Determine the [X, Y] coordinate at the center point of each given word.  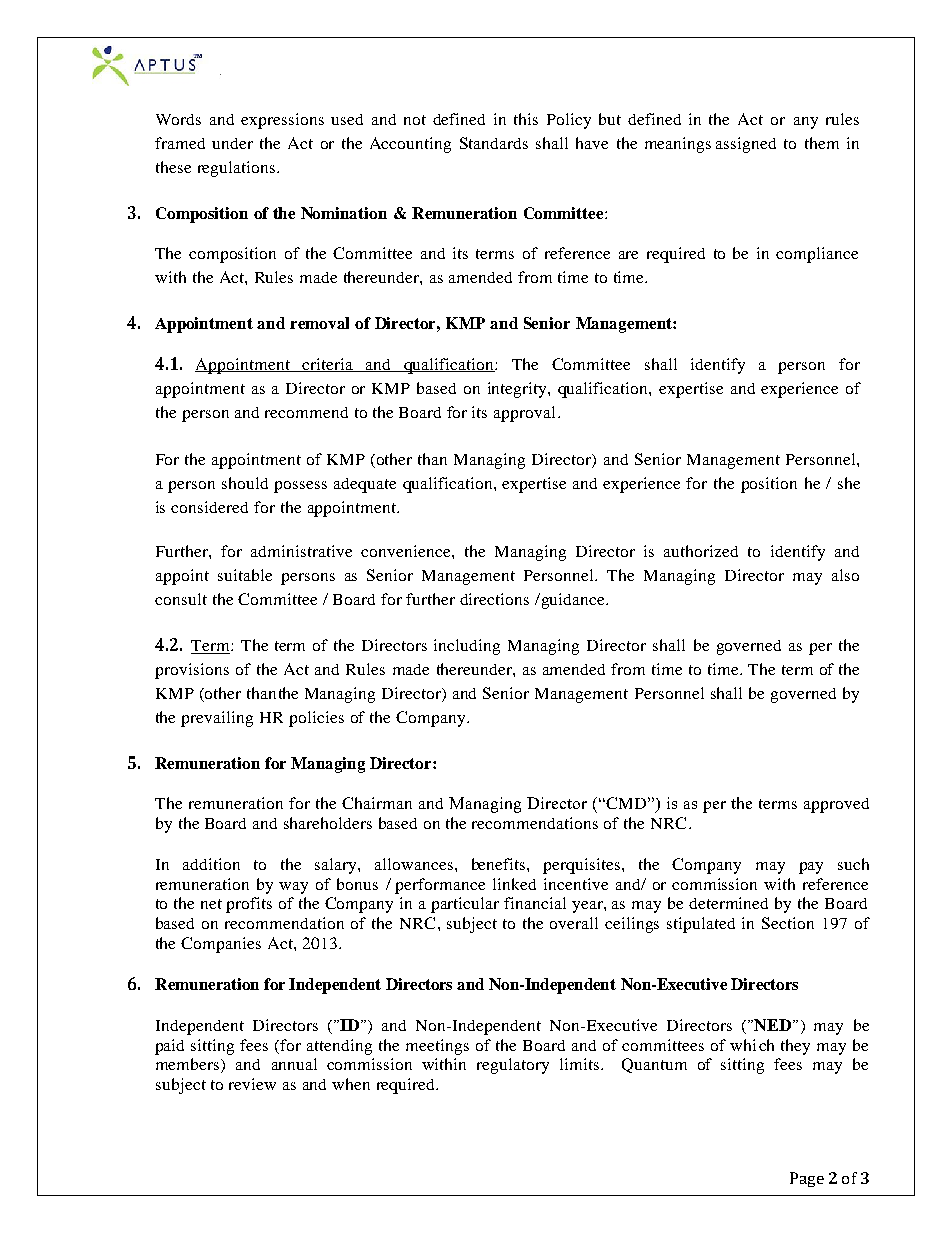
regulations [238, 169]
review [252, 1084]
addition [211, 864]
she [849, 483]
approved [836, 805]
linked [514, 884]
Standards [494, 143]
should [245, 483]
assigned [746, 145]
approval [524, 414]
